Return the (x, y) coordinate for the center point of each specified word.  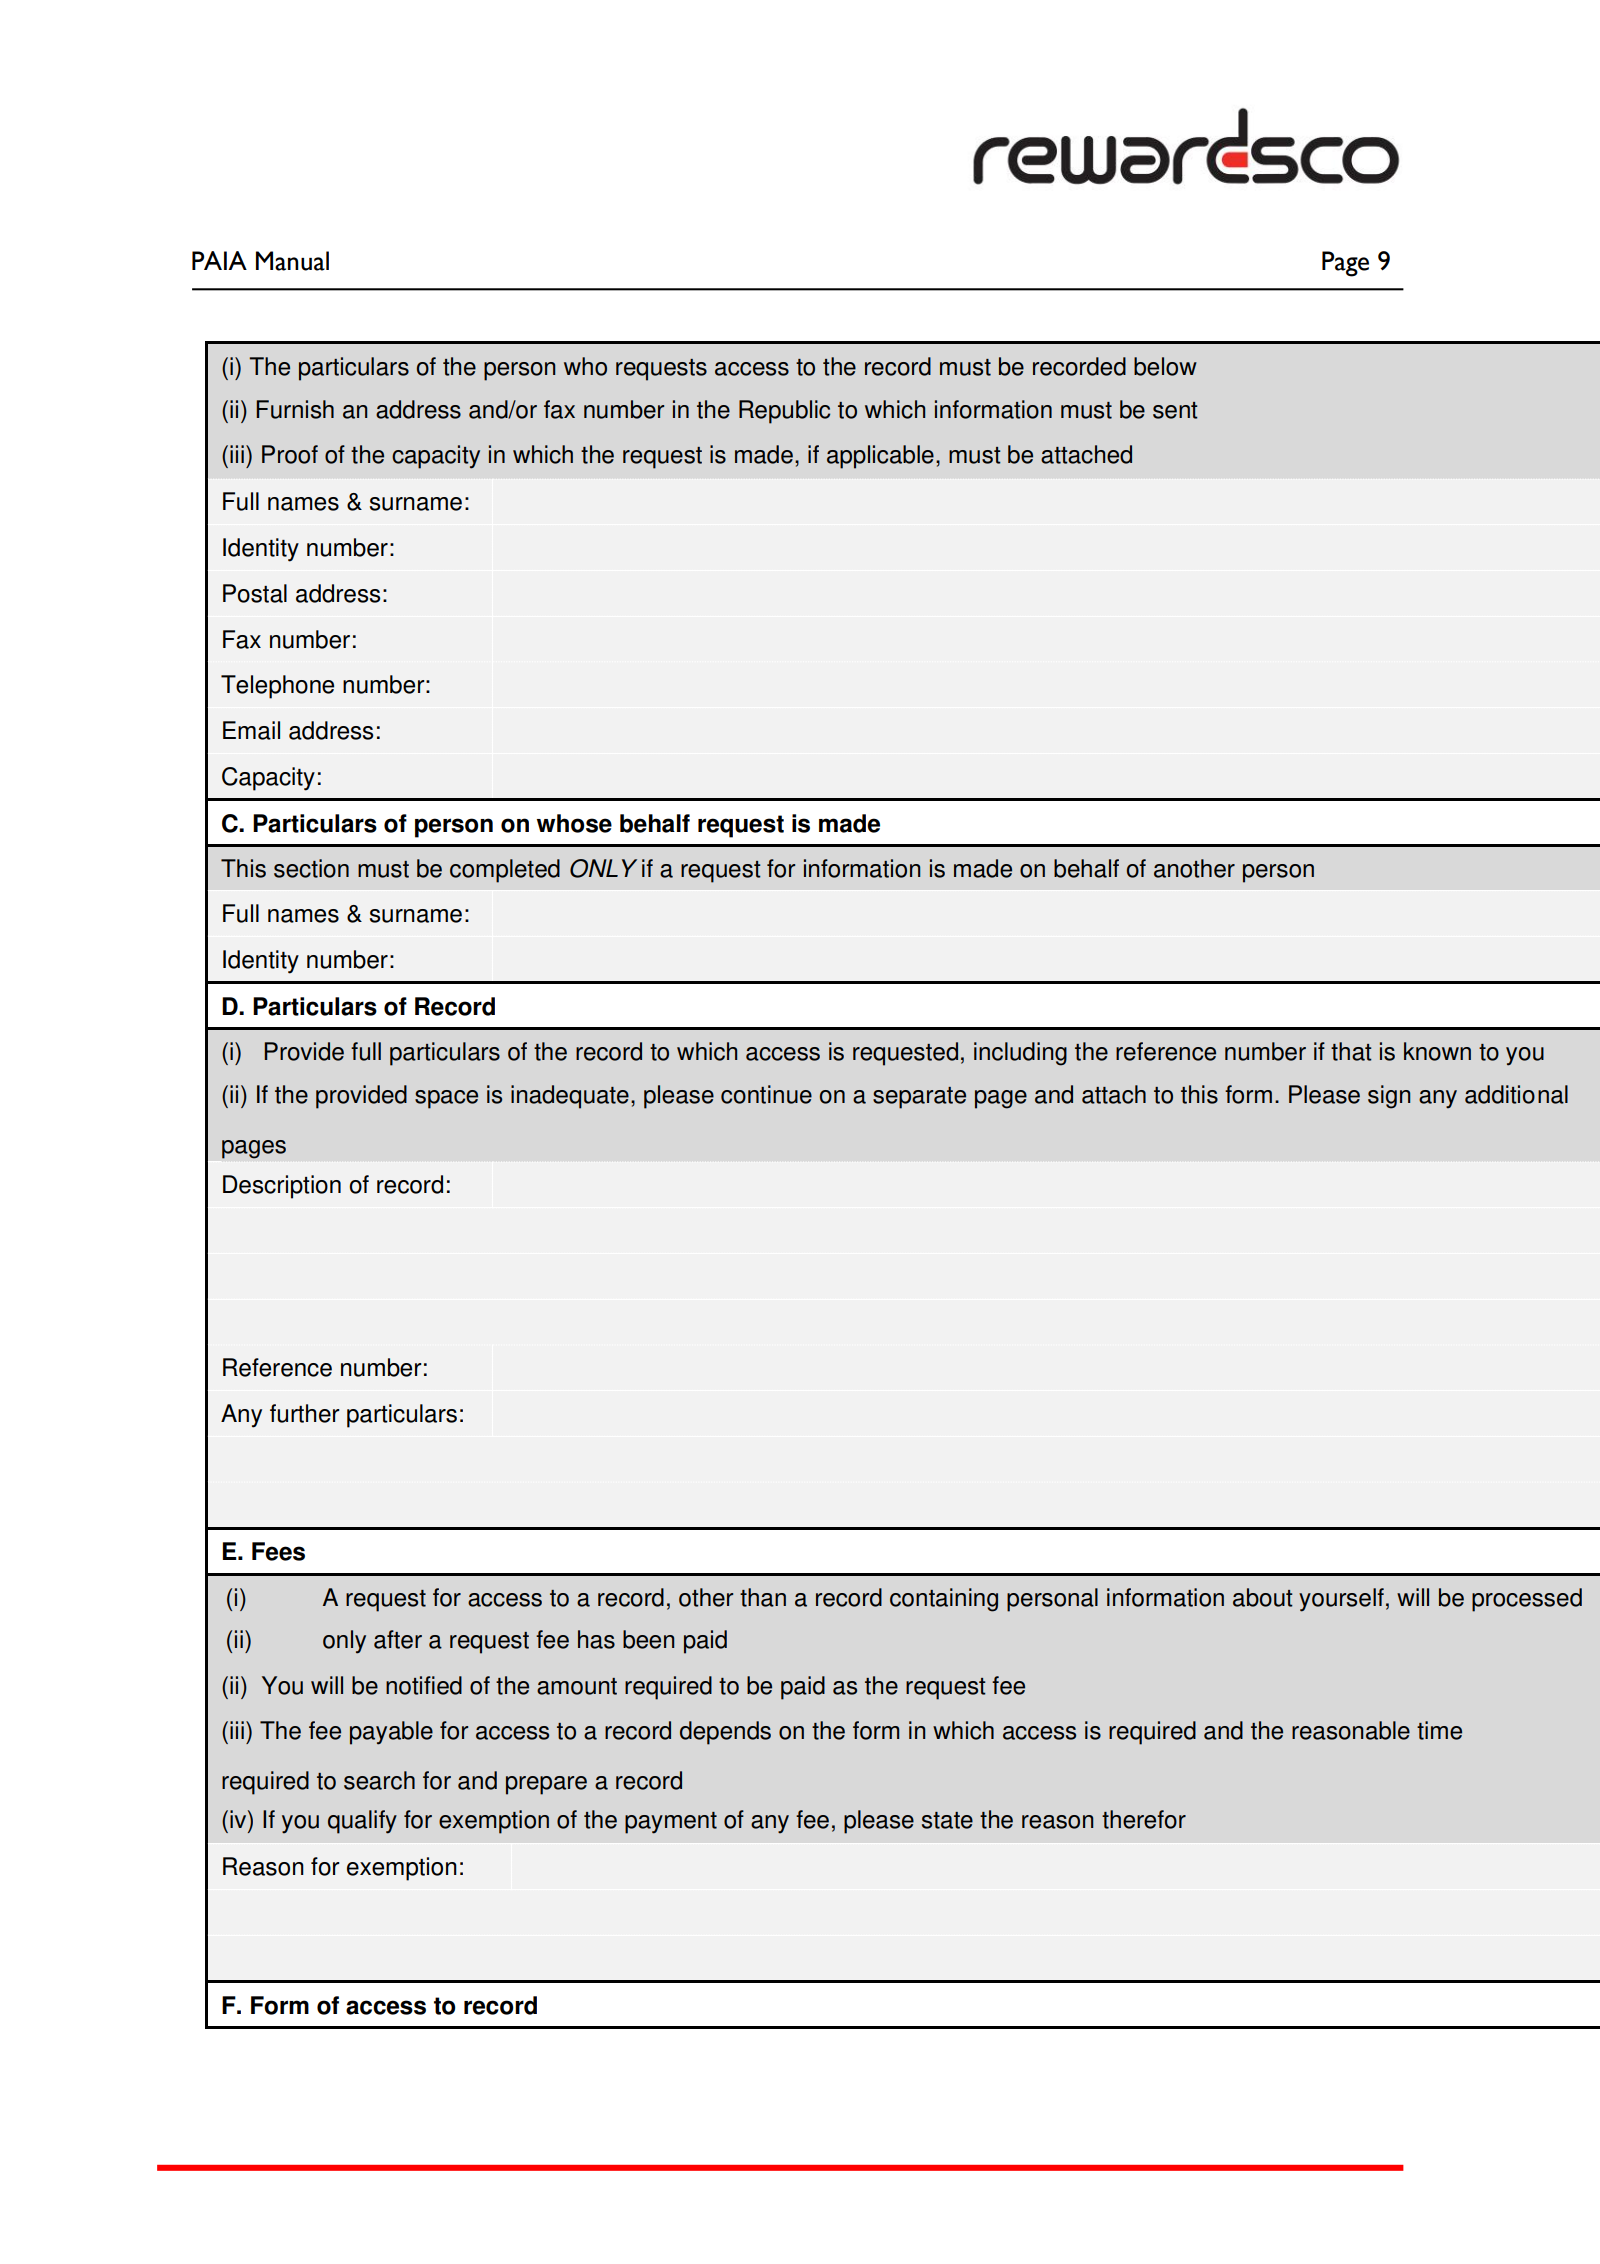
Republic (784, 412)
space (446, 1099)
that (1351, 1051)
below (1165, 366)
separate (919, 1098)
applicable (880, 457)
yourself (1341, 1600)
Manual (292, 261)
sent (1175, 410)
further (305, 1413)
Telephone (277, 687)
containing (944, 1600)
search (379, 1780)
